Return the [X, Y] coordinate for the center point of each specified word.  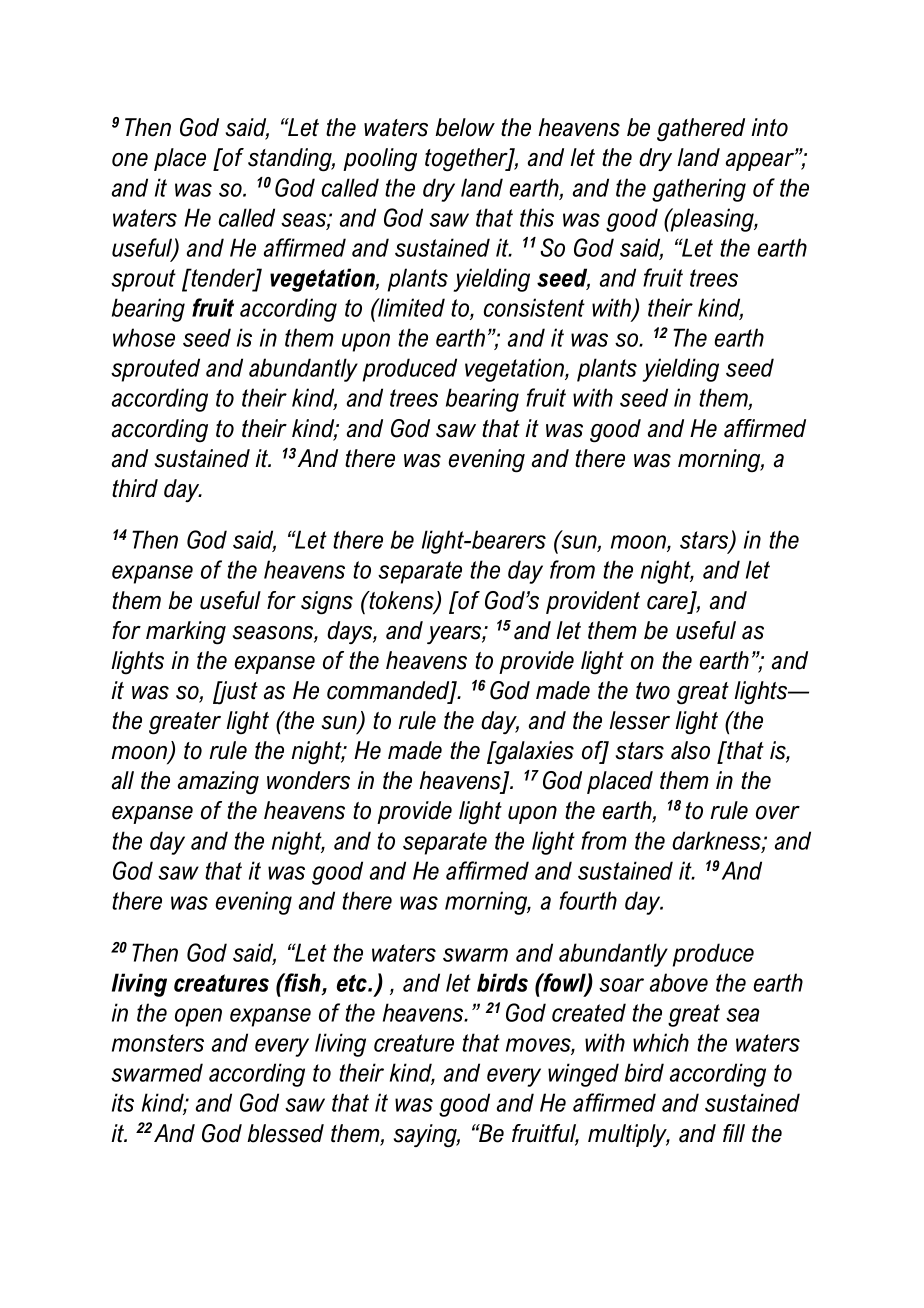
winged [583, 1075]
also [690, 750]
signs [327, 603]
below [465, 127]
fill [734, 1133]
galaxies [533, 753]
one [130, 160]
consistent [534, 307]
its [123, 1102]
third [135, 488]
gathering [699, 190]
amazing [218, 783]
